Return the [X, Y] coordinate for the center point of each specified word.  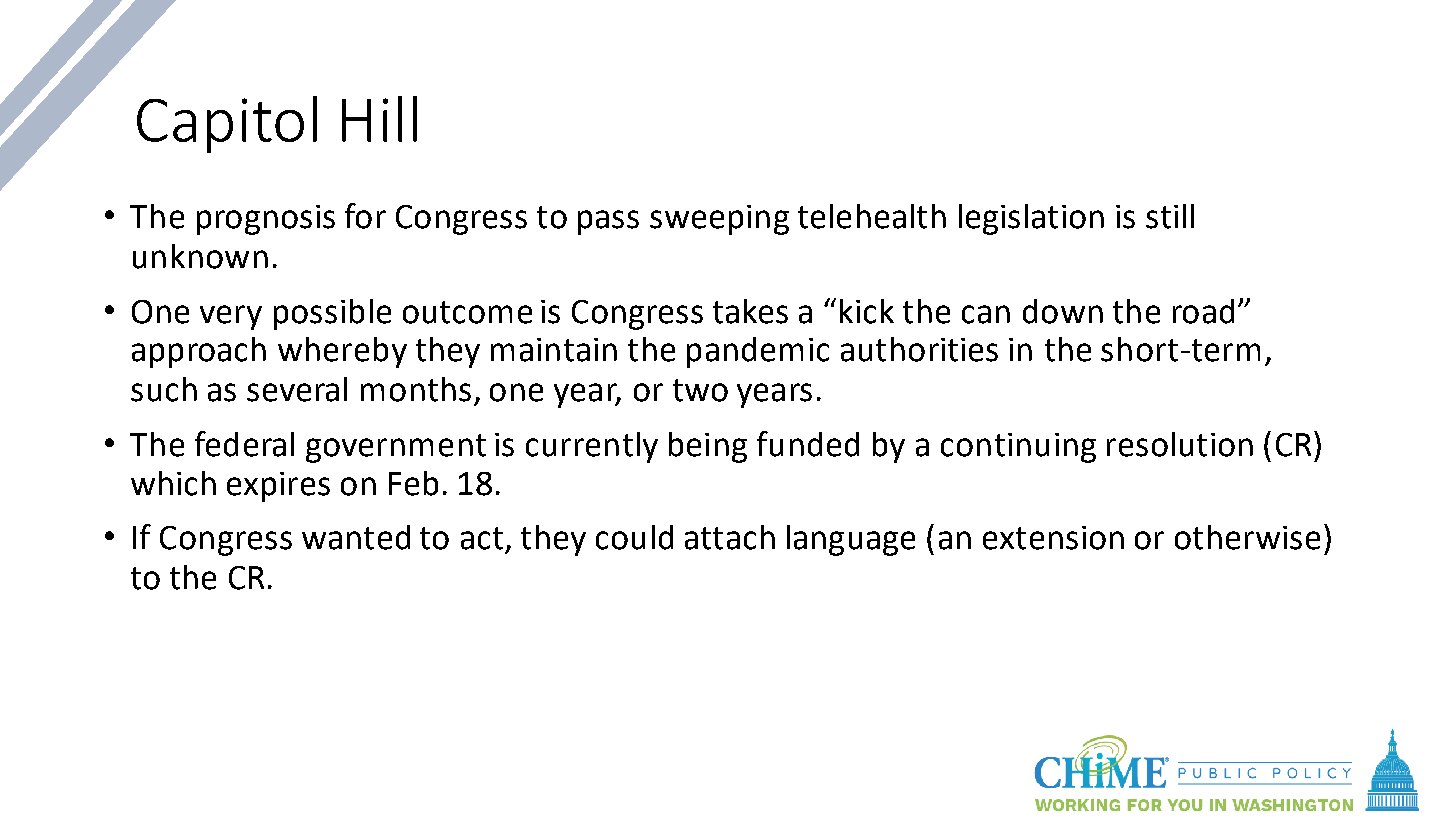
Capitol [227, 124]
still [1170, 216]
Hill [379, 119]
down [1063, 311]
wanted [356, 537]
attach [730, 537]
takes [750, 311]
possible [332, 314]
